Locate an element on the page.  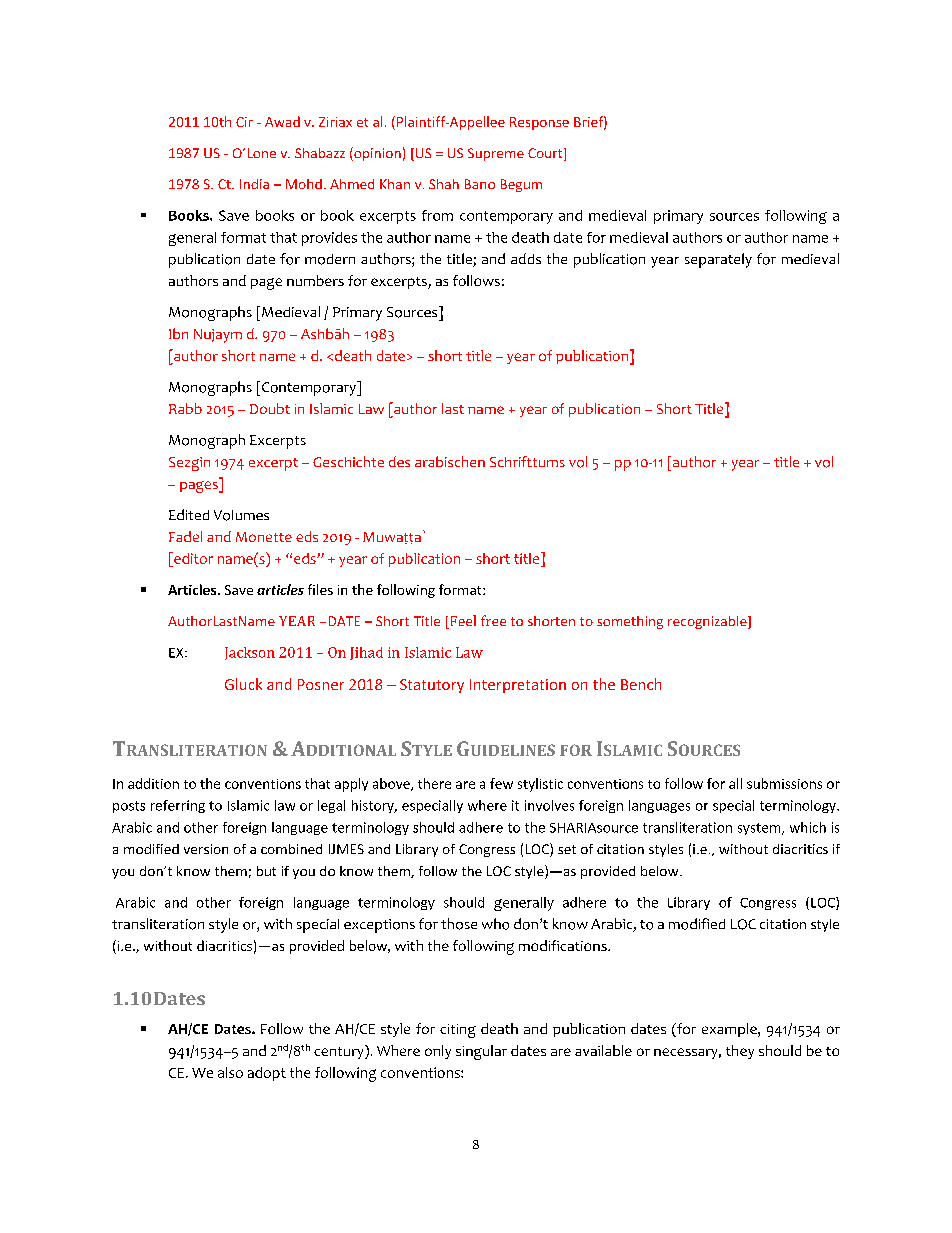
also is located at coordinates (230, 1072).
